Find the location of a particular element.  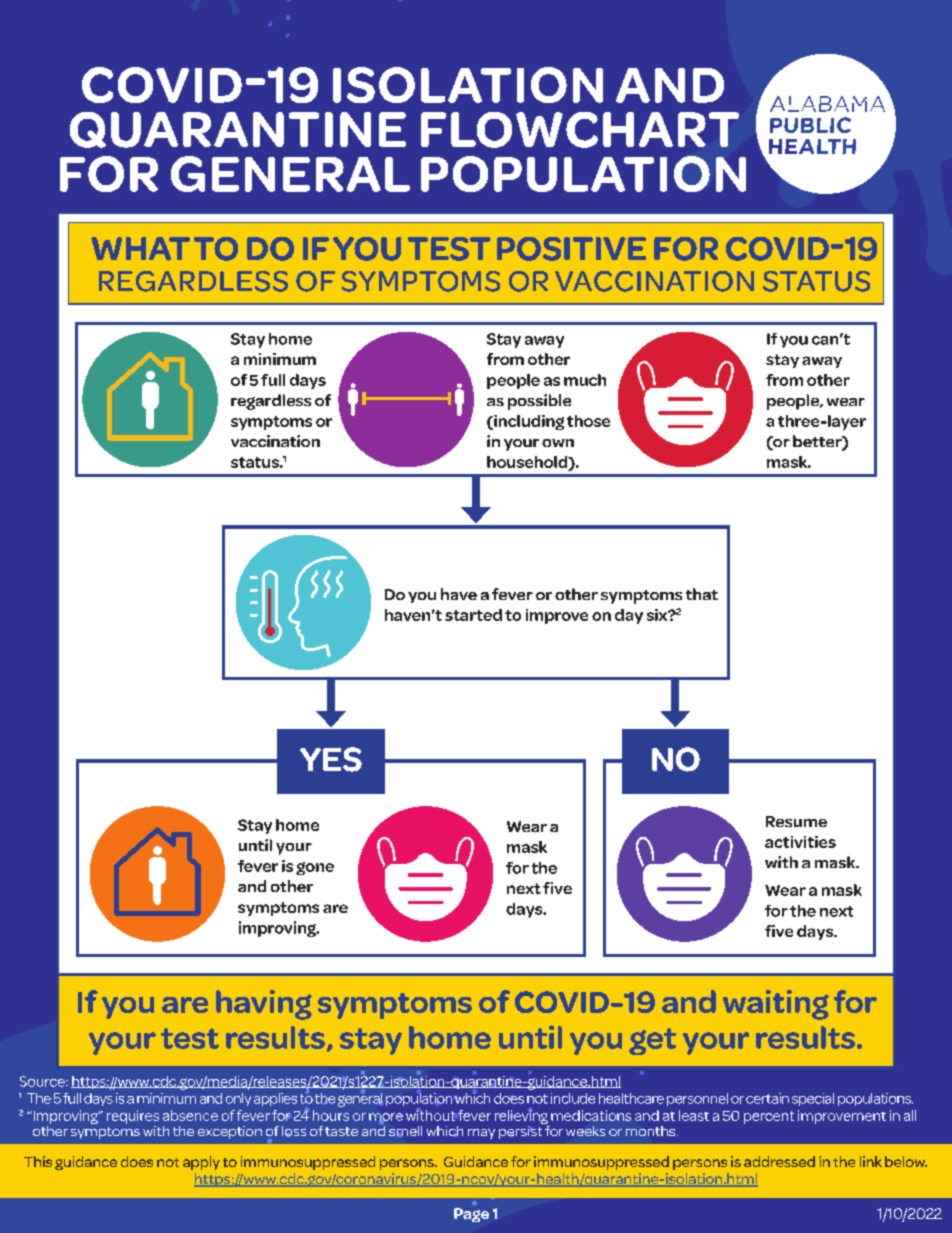

those is located at coordinates (588, 421).
